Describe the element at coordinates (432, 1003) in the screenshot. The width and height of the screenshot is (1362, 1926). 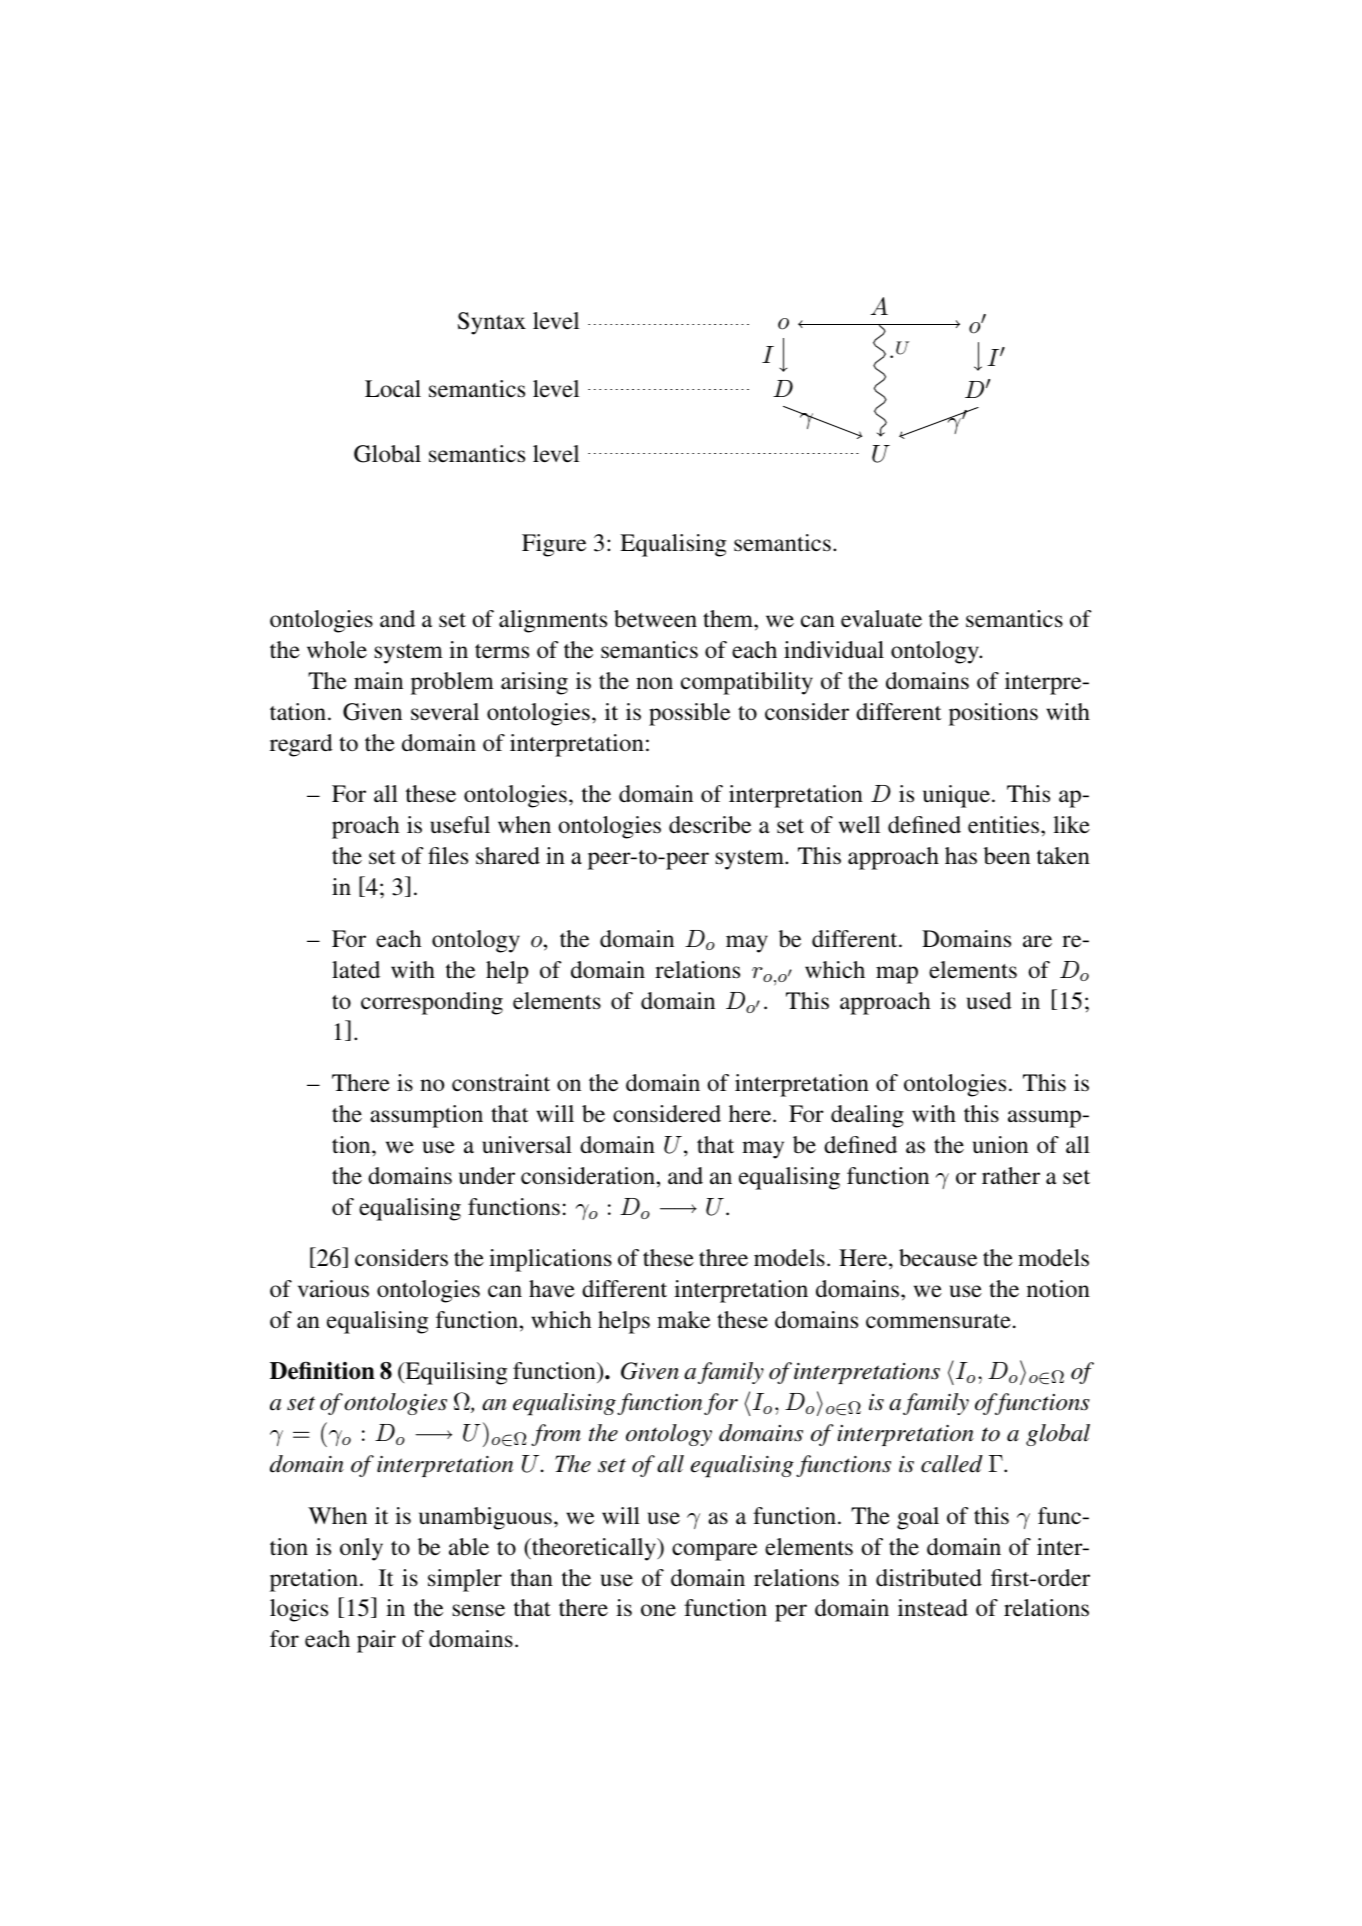
I see `corresponding` at that location.
